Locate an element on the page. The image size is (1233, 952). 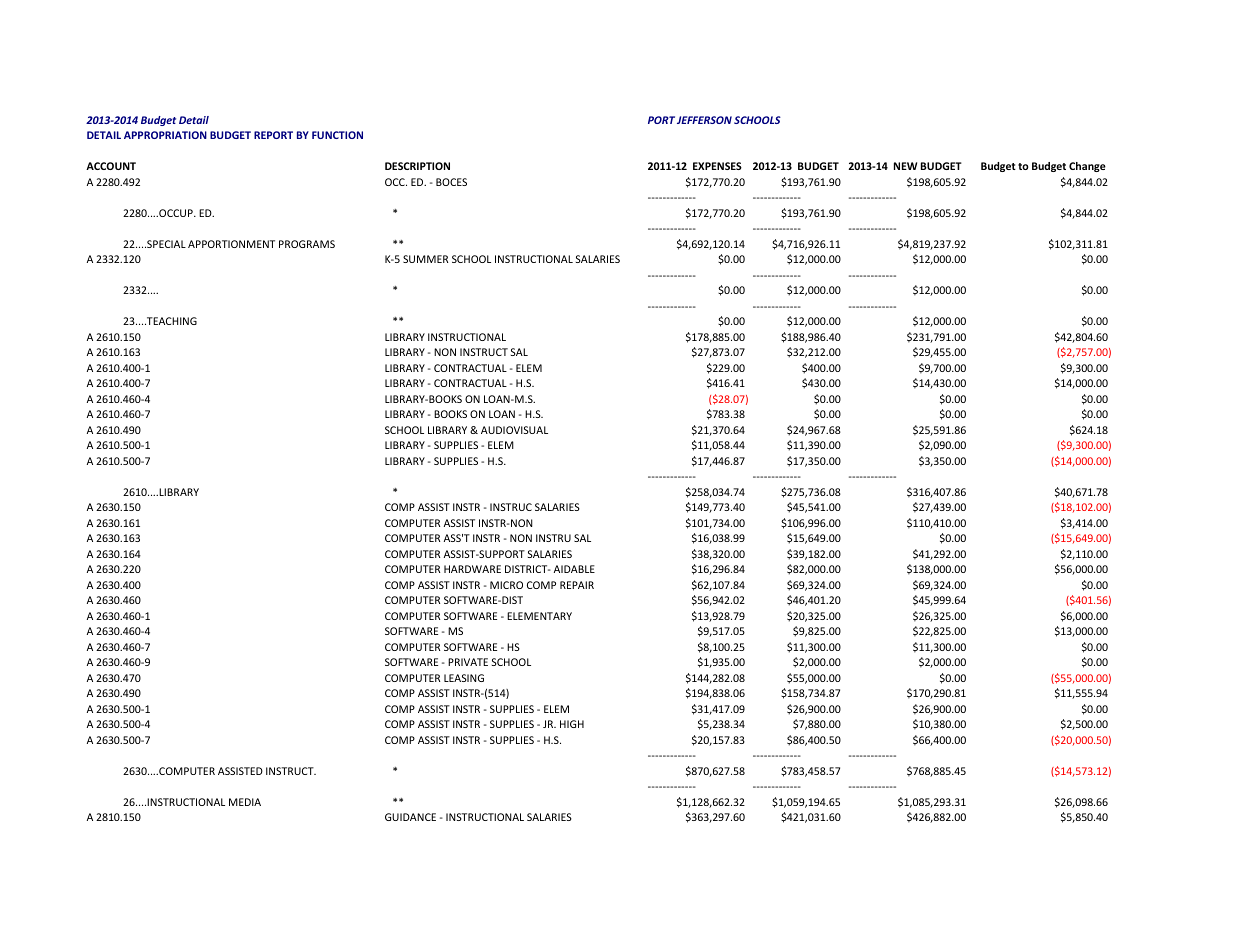
HARDWARE is located at coordinates (472, 569).
